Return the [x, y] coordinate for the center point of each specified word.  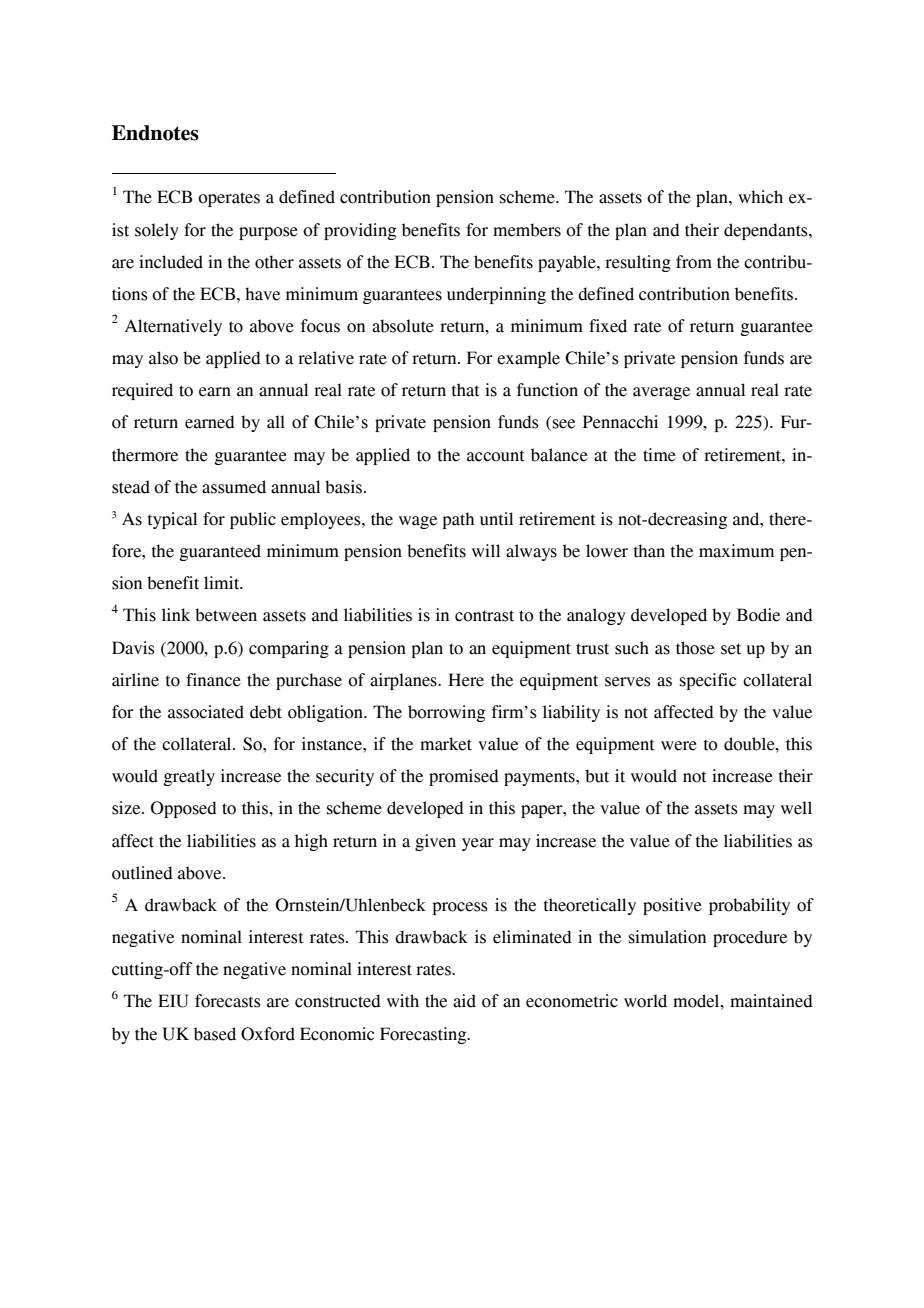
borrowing [446, 713]
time [659, 455]
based [215, 1034]
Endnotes [155, 133]
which [760, 197]
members [527, 230]
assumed [234, 487]
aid [464, 1001]
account [495, 456]
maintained [771, 1001]
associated [206, 712]
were [679, 746]
